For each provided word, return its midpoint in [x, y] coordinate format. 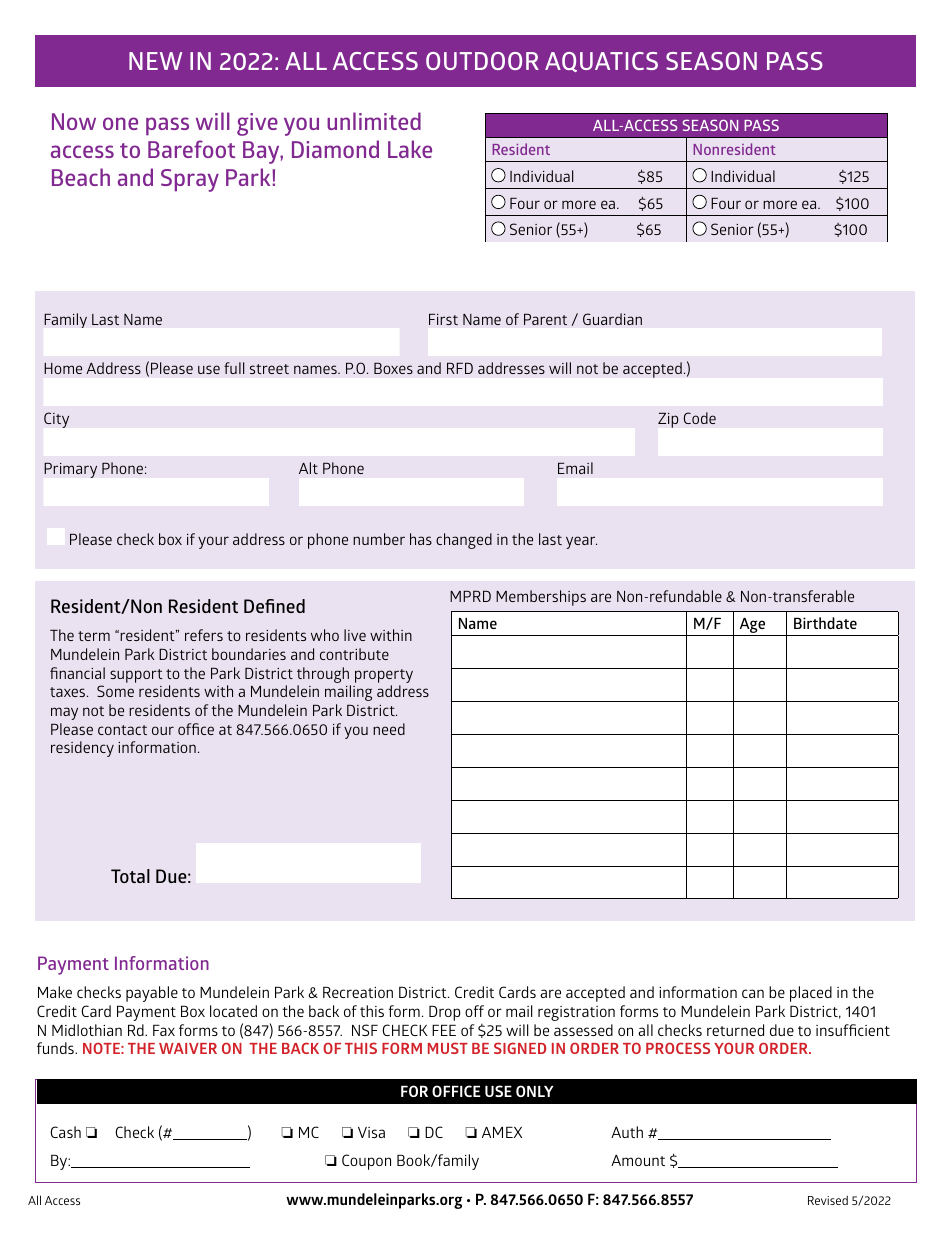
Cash [65, 1132]
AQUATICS [601, 62]
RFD [460, 368]
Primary [70, 470]
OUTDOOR [482, 61]
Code [699, 418]
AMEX [502, 1132]
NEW [155, 61]
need [389, 729]
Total [130, 876]
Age [752, 625]
